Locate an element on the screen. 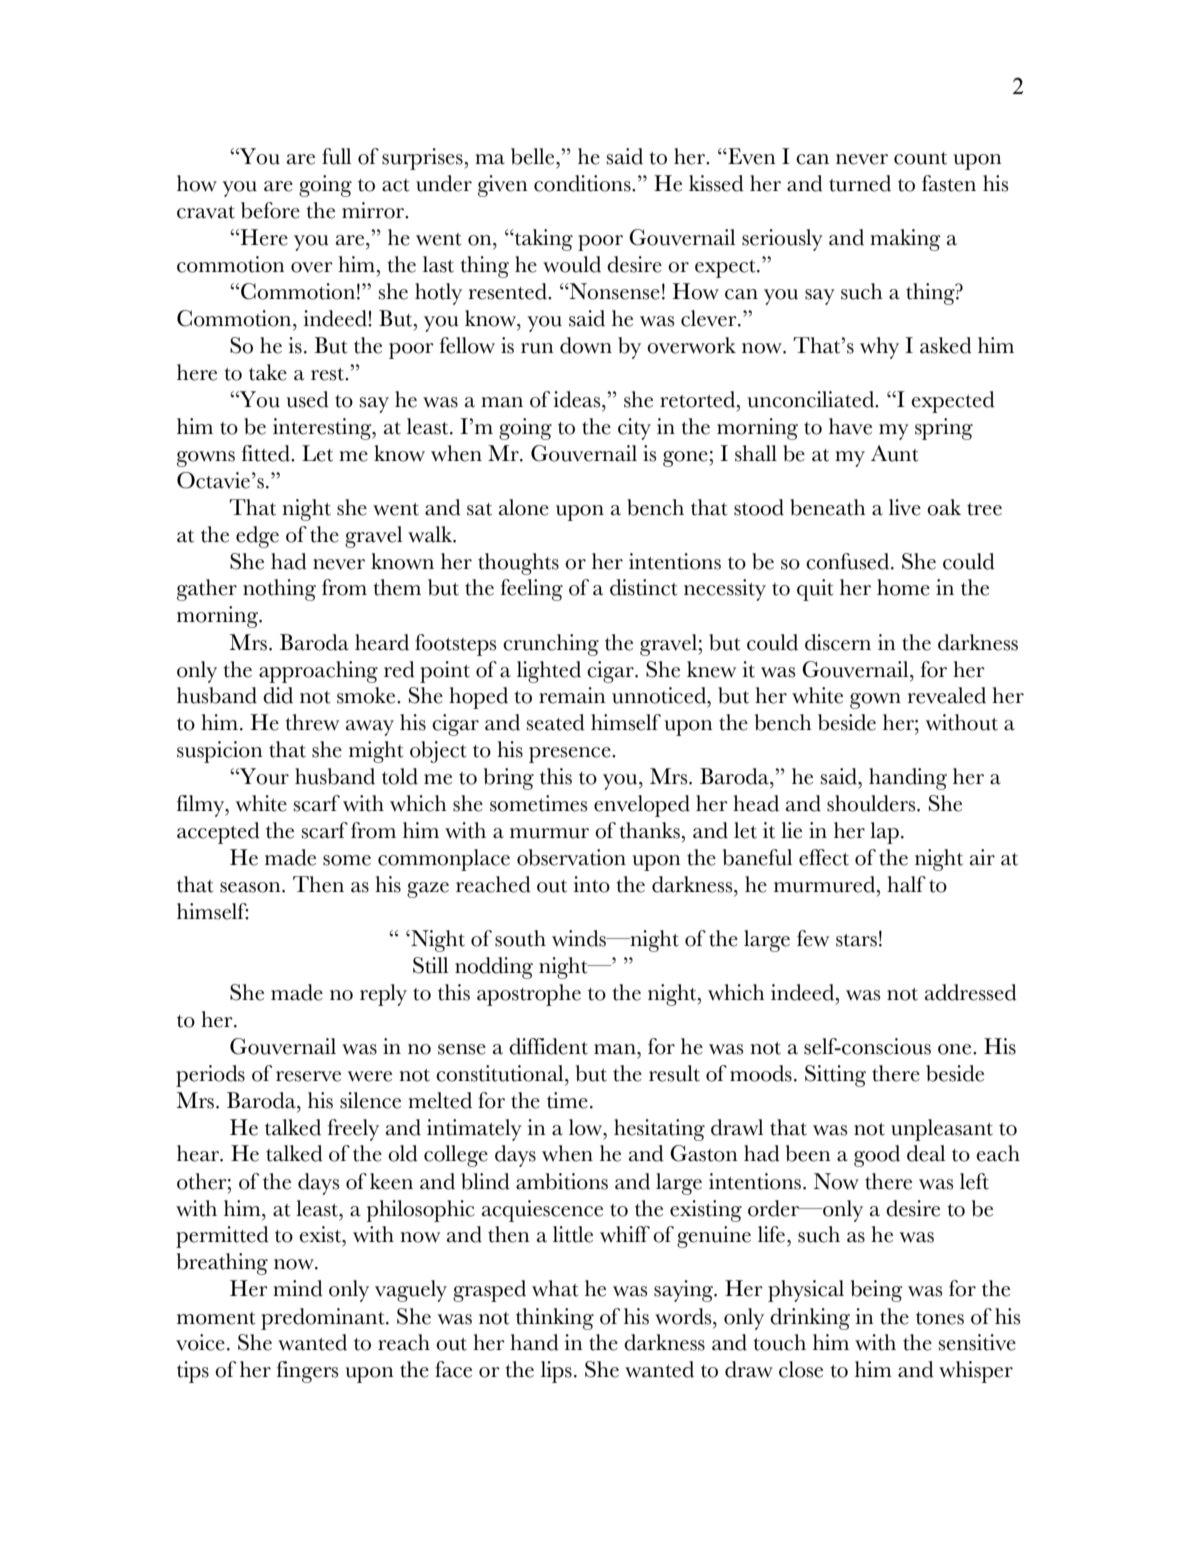 The image size is (1201, 1555). before is located at coordinates (270, 210).
